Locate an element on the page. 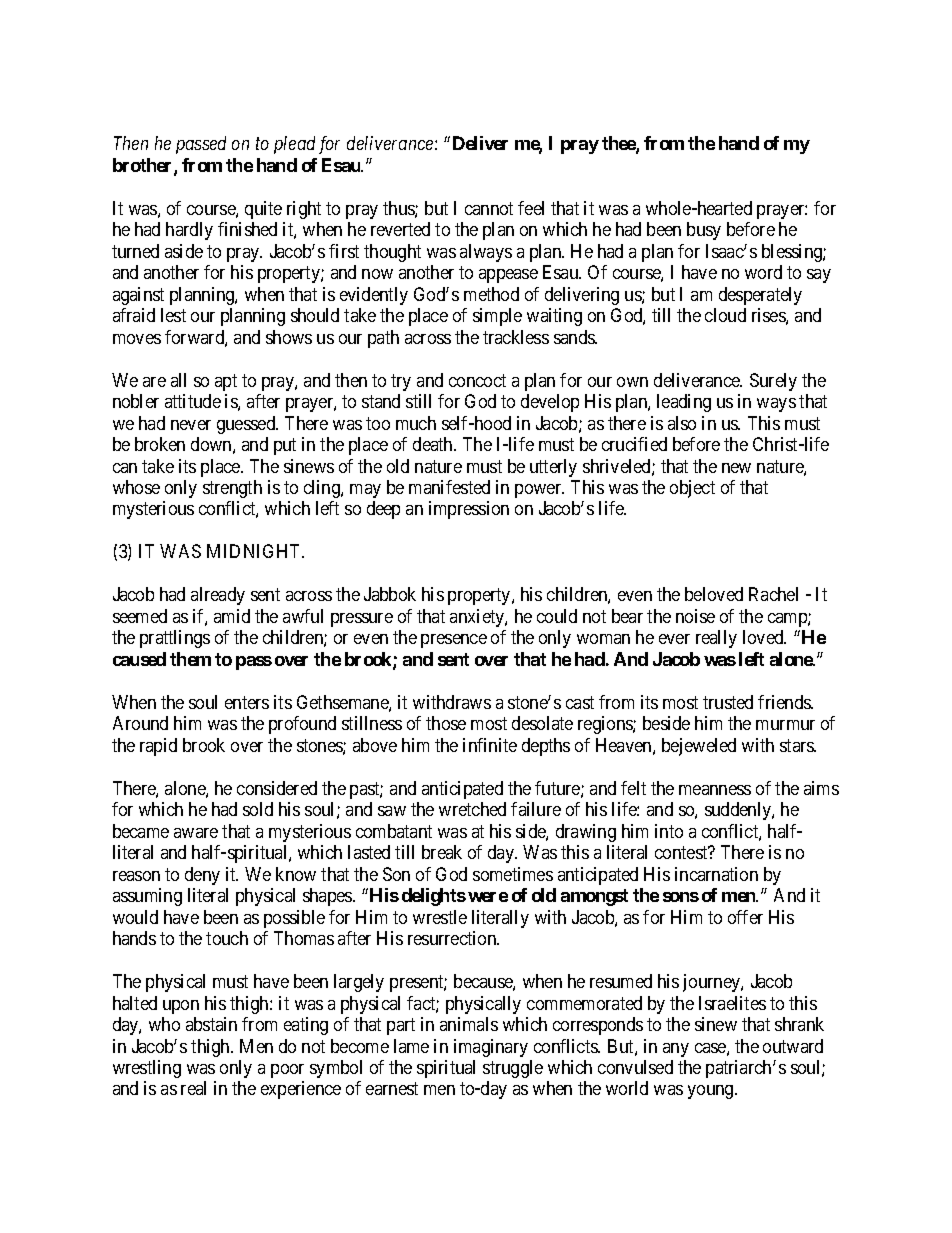 The width and height of the document is (952, 1233). busy is located at coordinates (704, 231).
